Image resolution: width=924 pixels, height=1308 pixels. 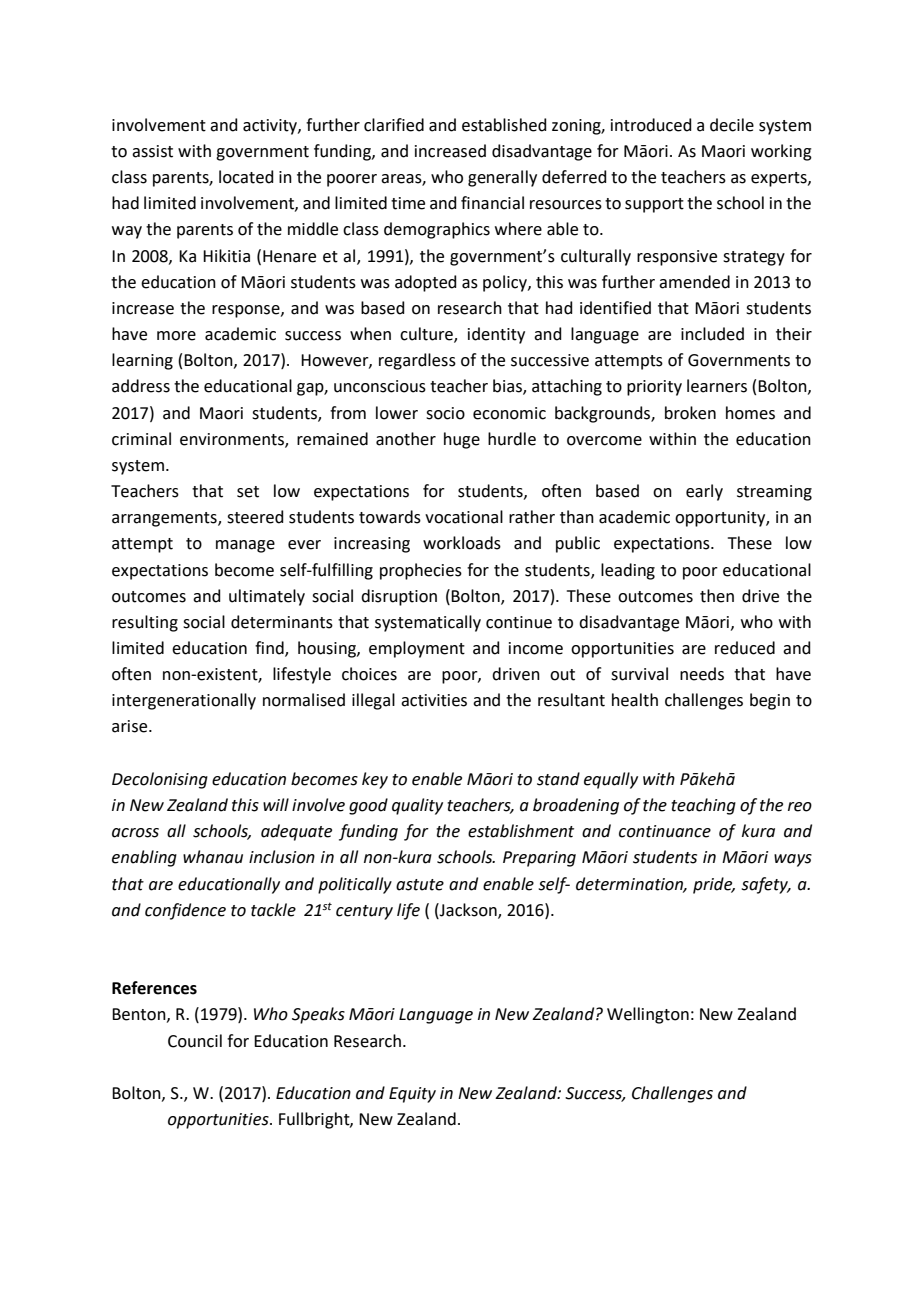 What do you see at coordinates (267, 597) in the document?
I see `ultimately` at bounding box center [267, 597].
